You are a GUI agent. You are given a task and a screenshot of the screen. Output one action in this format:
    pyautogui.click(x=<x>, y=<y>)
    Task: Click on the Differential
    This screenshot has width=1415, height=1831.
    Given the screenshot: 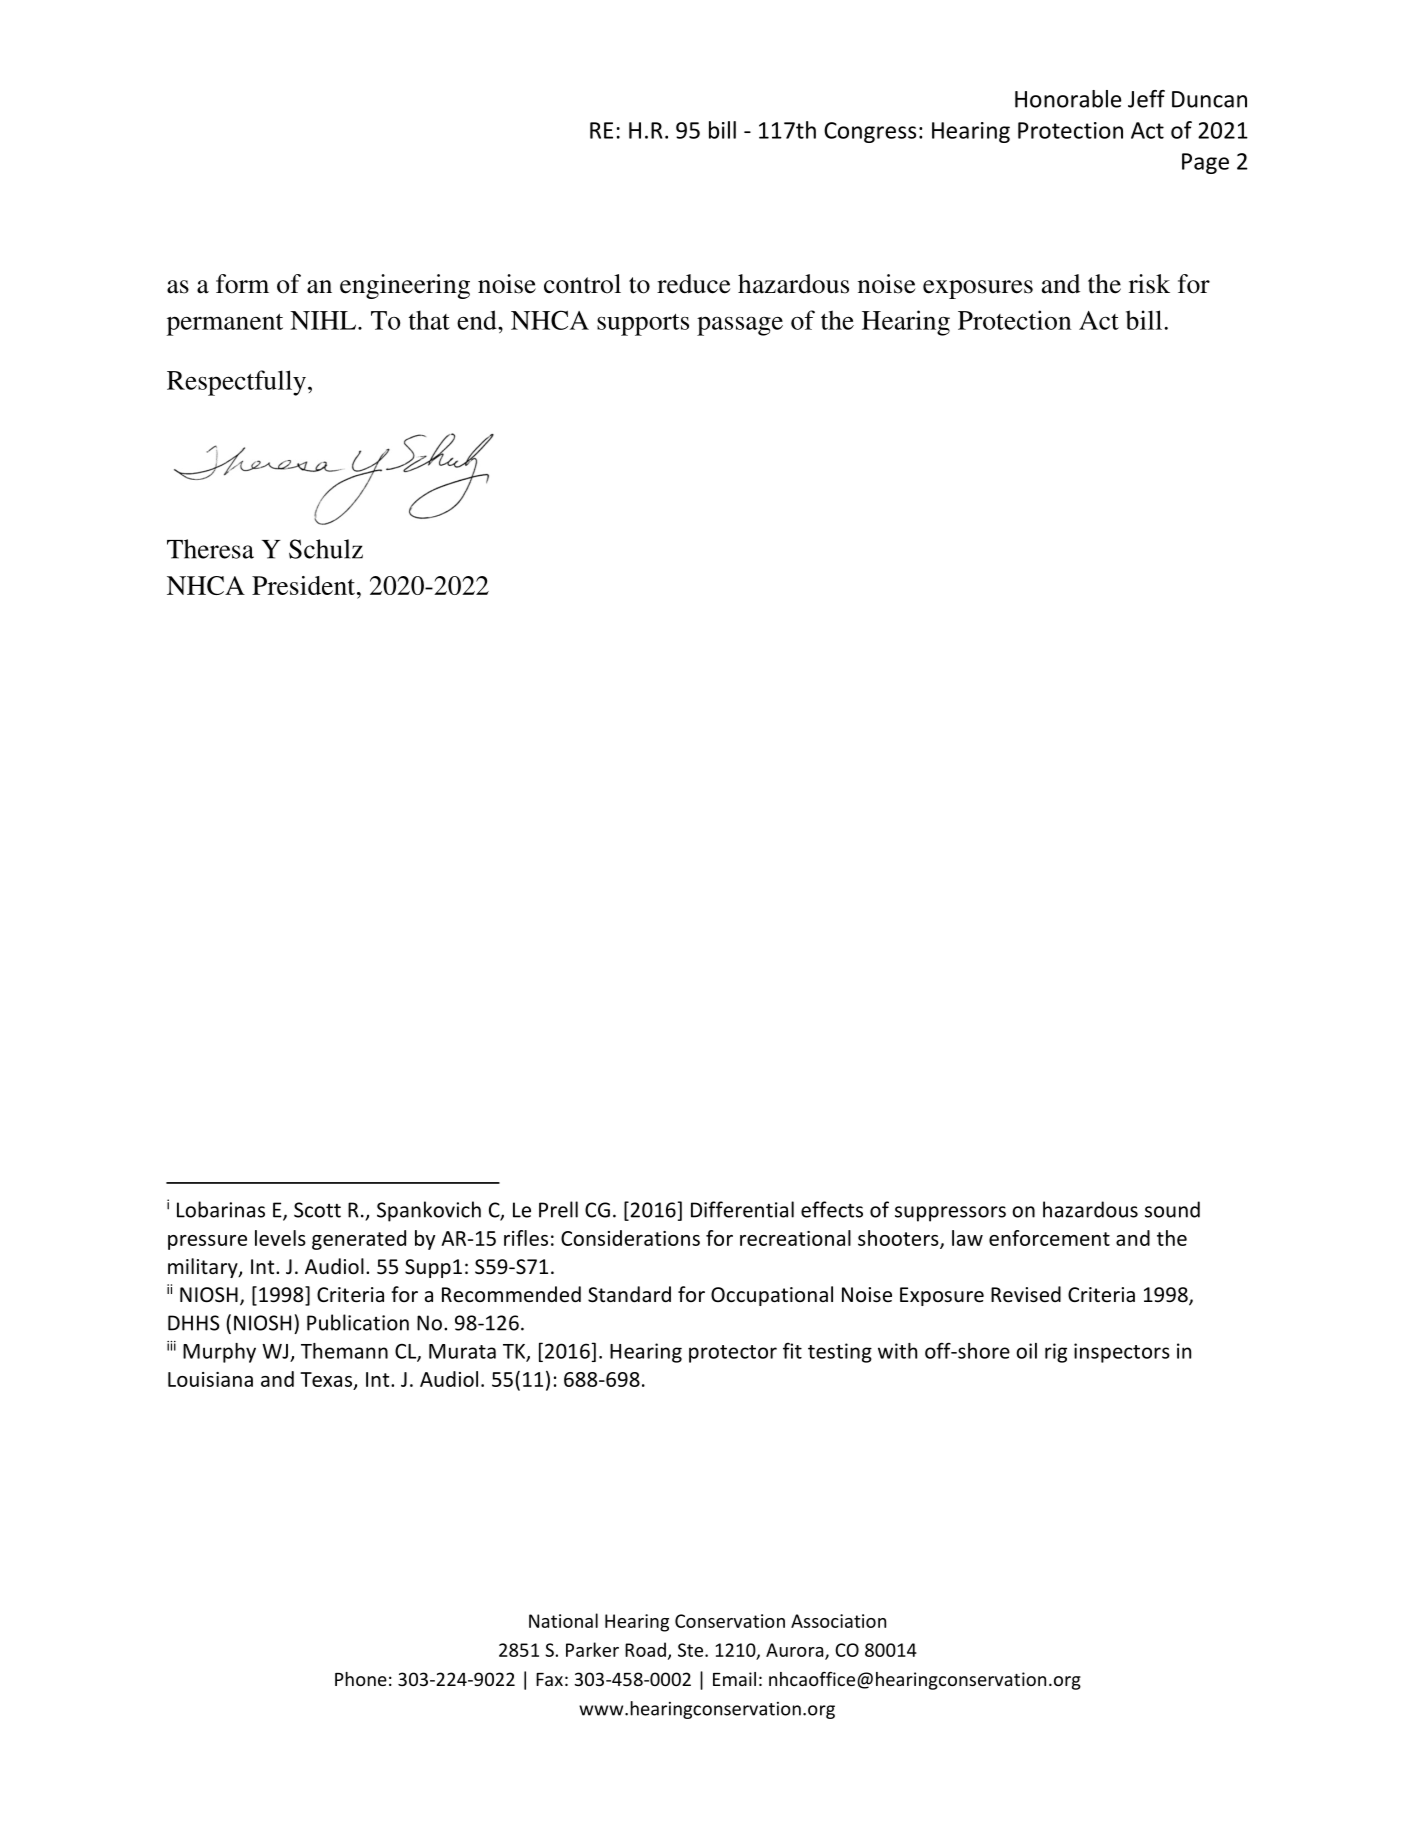 What is the action you would take?
    pyautogui.click(x=742, y=1209)
